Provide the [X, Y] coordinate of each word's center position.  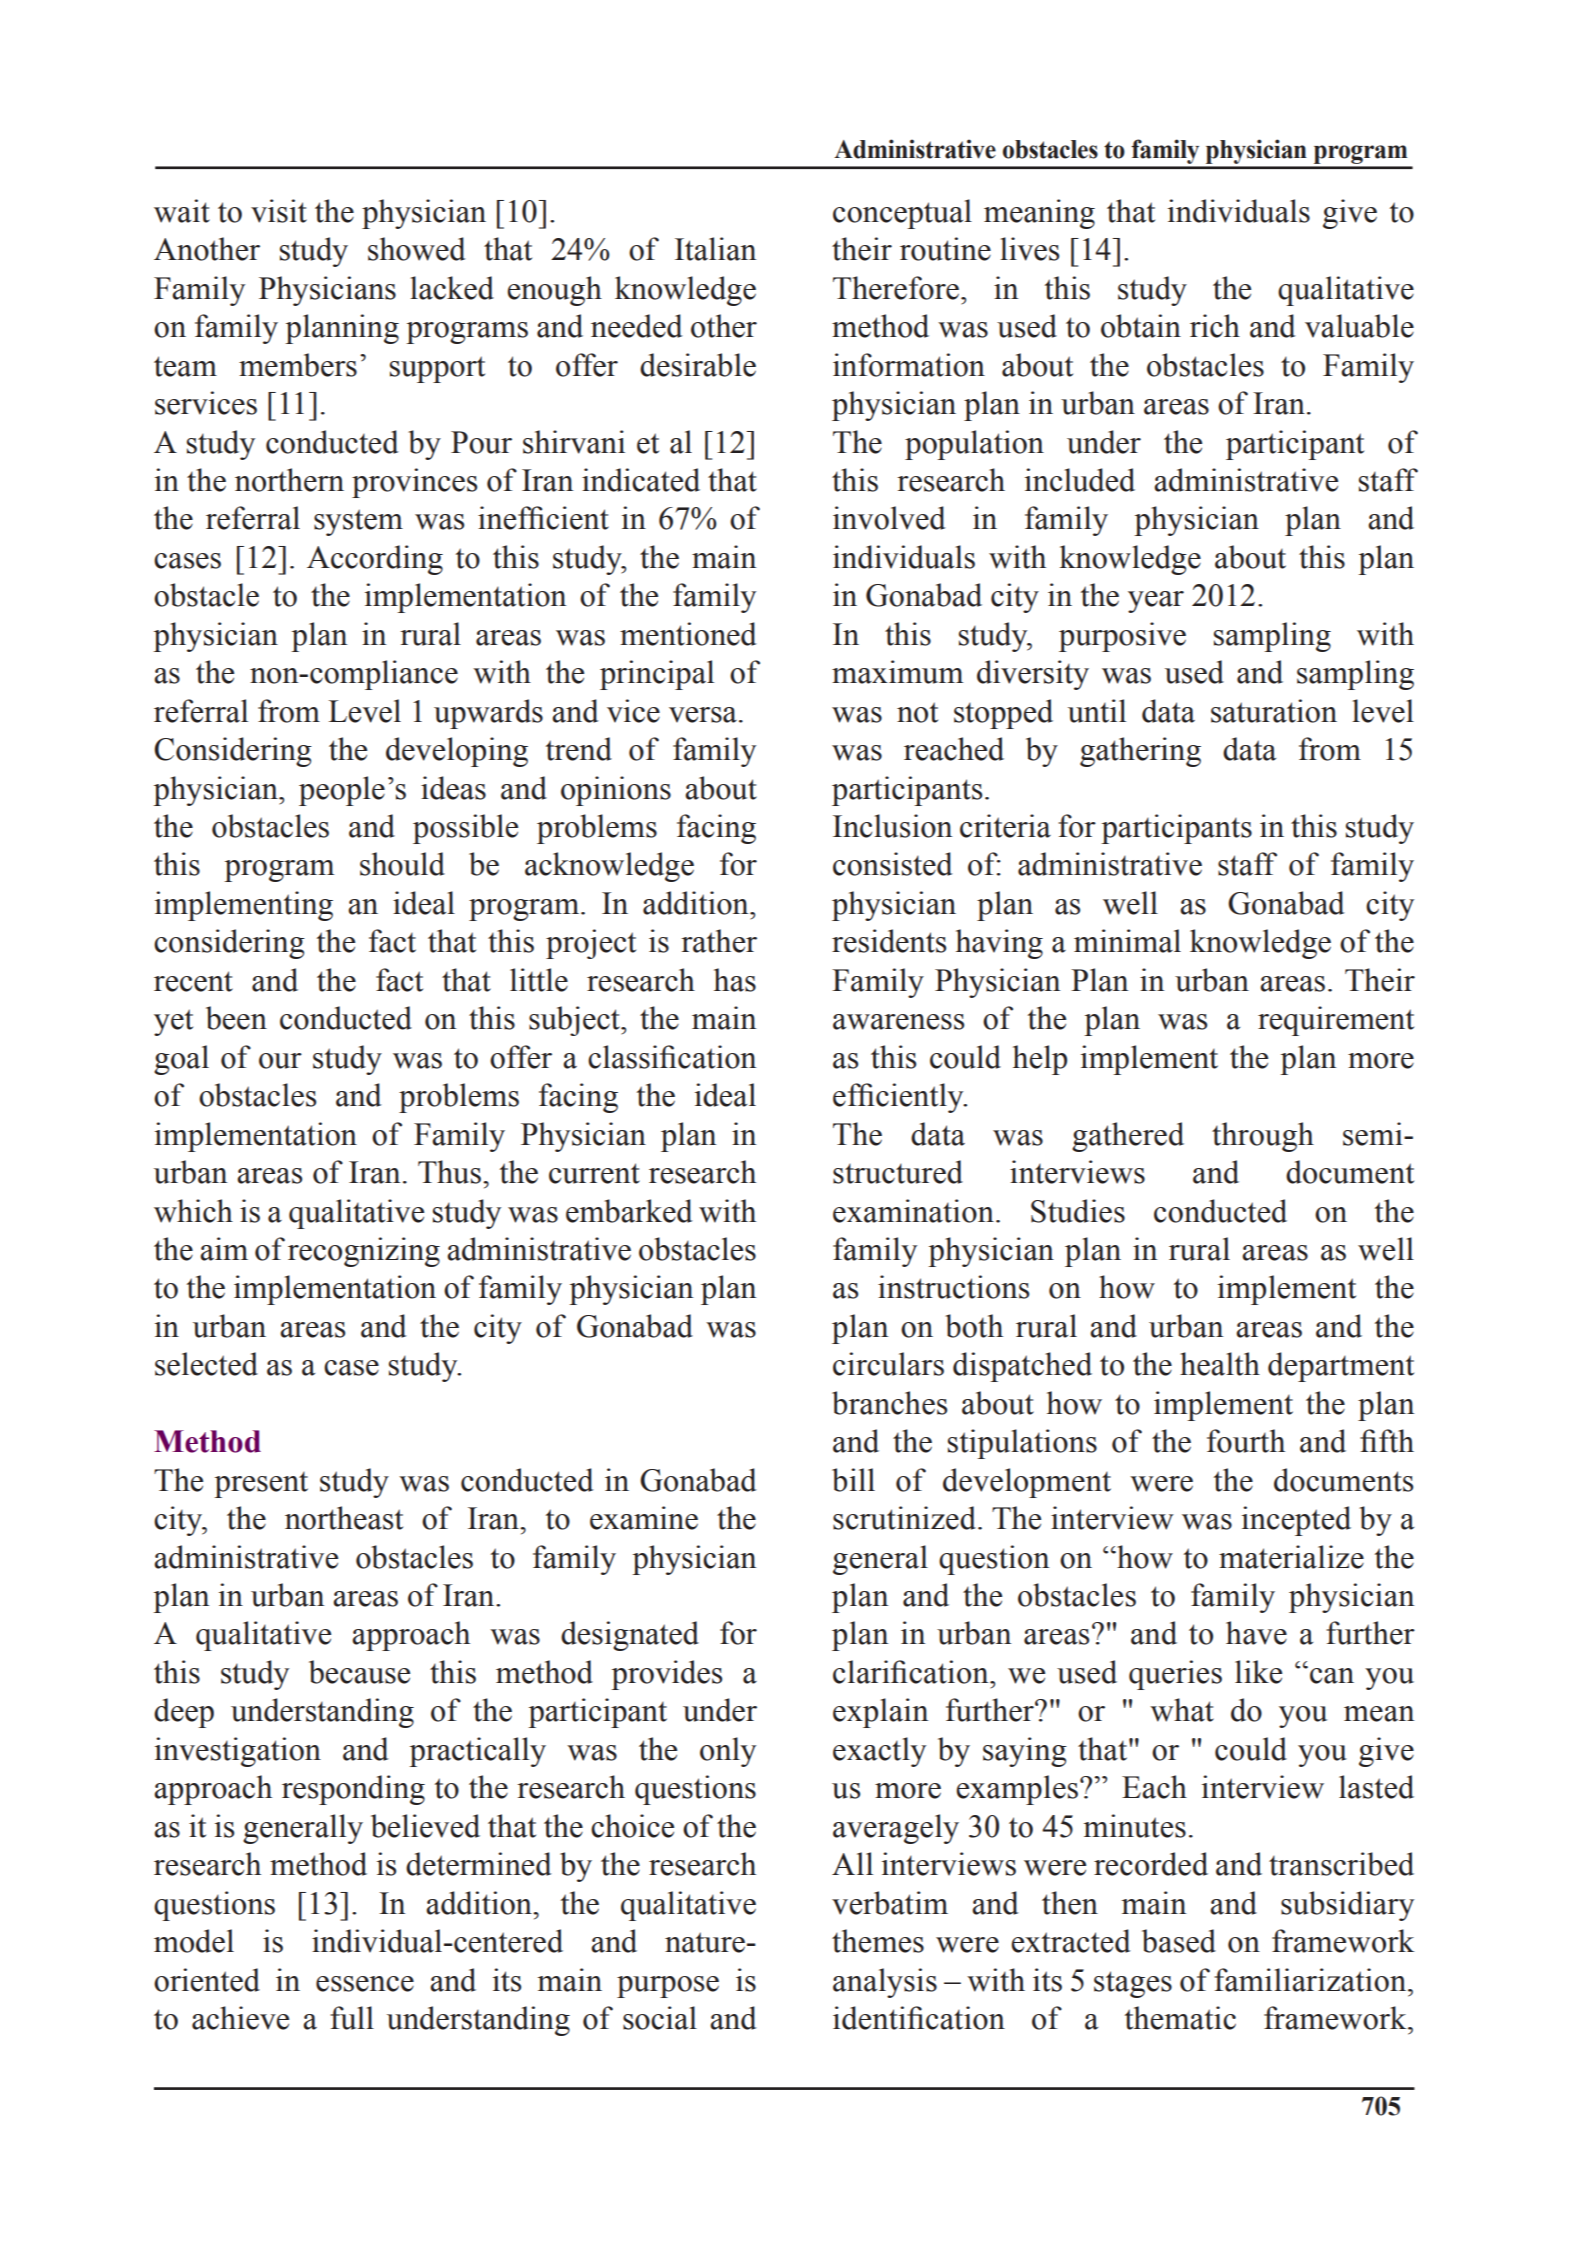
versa [703, 715]
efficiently [899, 1098]
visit [279, 211]
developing [457, 752]
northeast [344, 1518]
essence [365, 1984]
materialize [1291, 1557]
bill [853, 1480]
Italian [715, 249]
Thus [449, 1172]
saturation [1274, 711]
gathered [1128, 1137]
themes [878, 1941]
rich [1215, 326]
